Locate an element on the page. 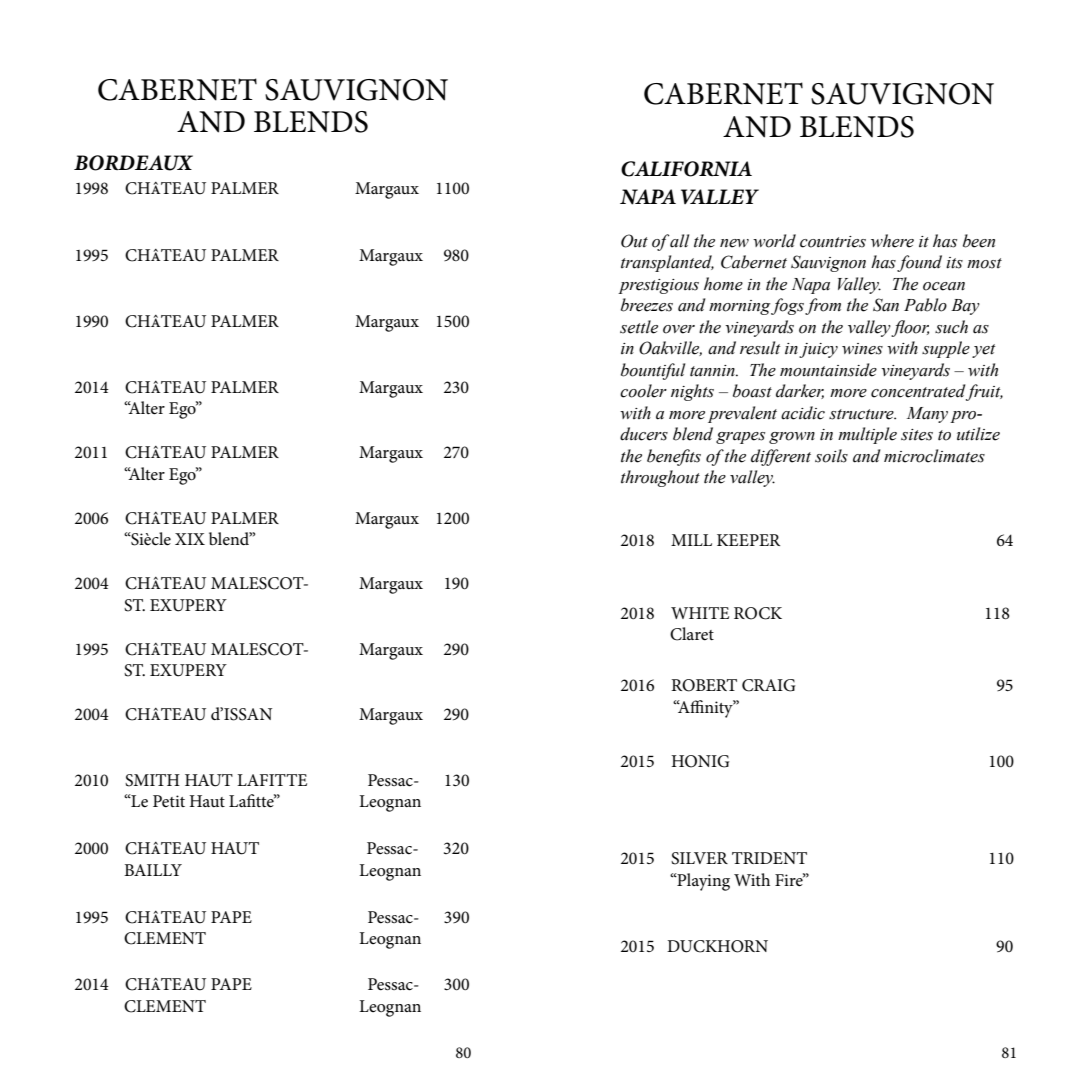  SILVER is located at coordinates (699, 858).
